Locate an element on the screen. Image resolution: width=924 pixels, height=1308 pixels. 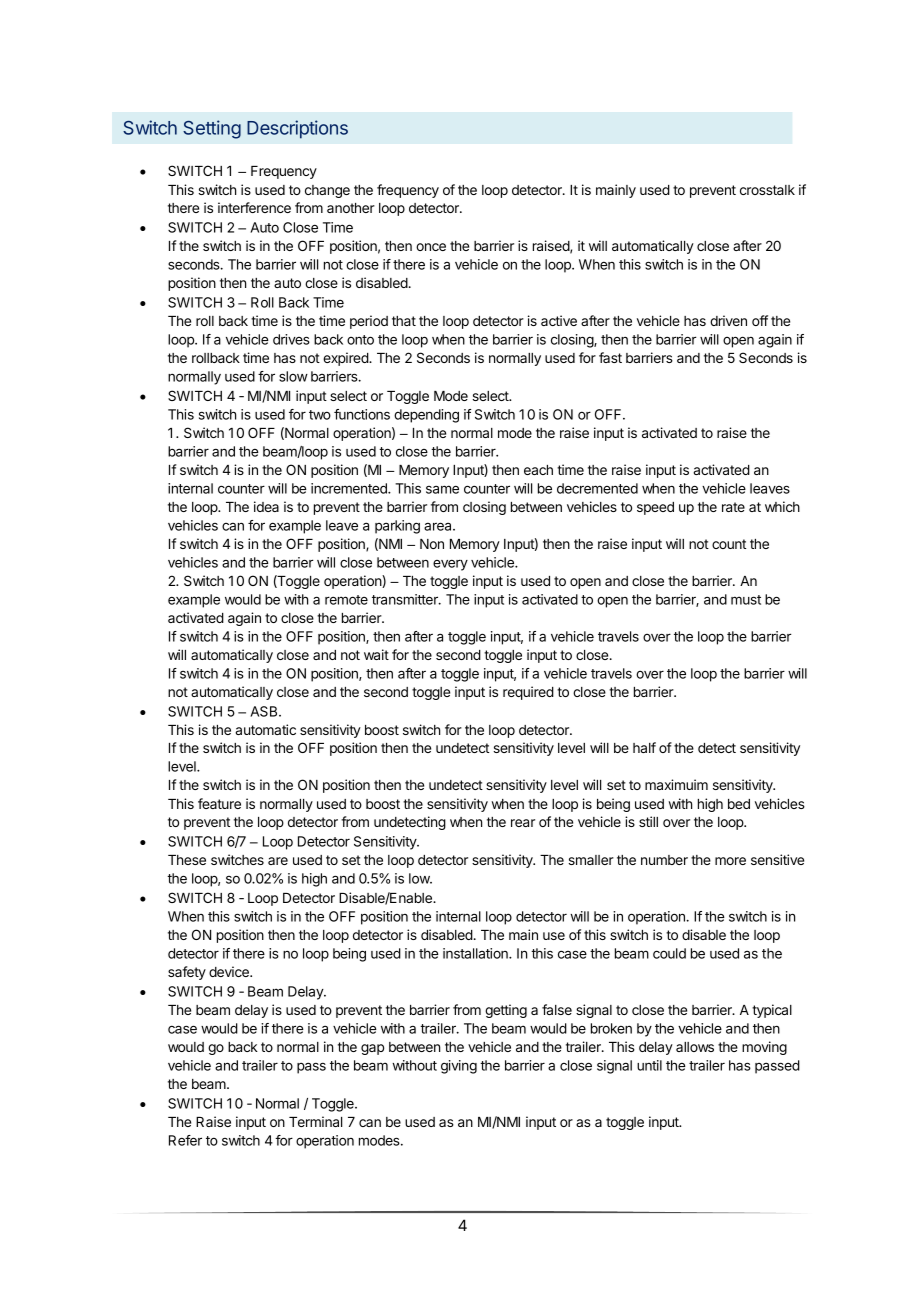
Terminal is located at coordinates (315, 1121).
